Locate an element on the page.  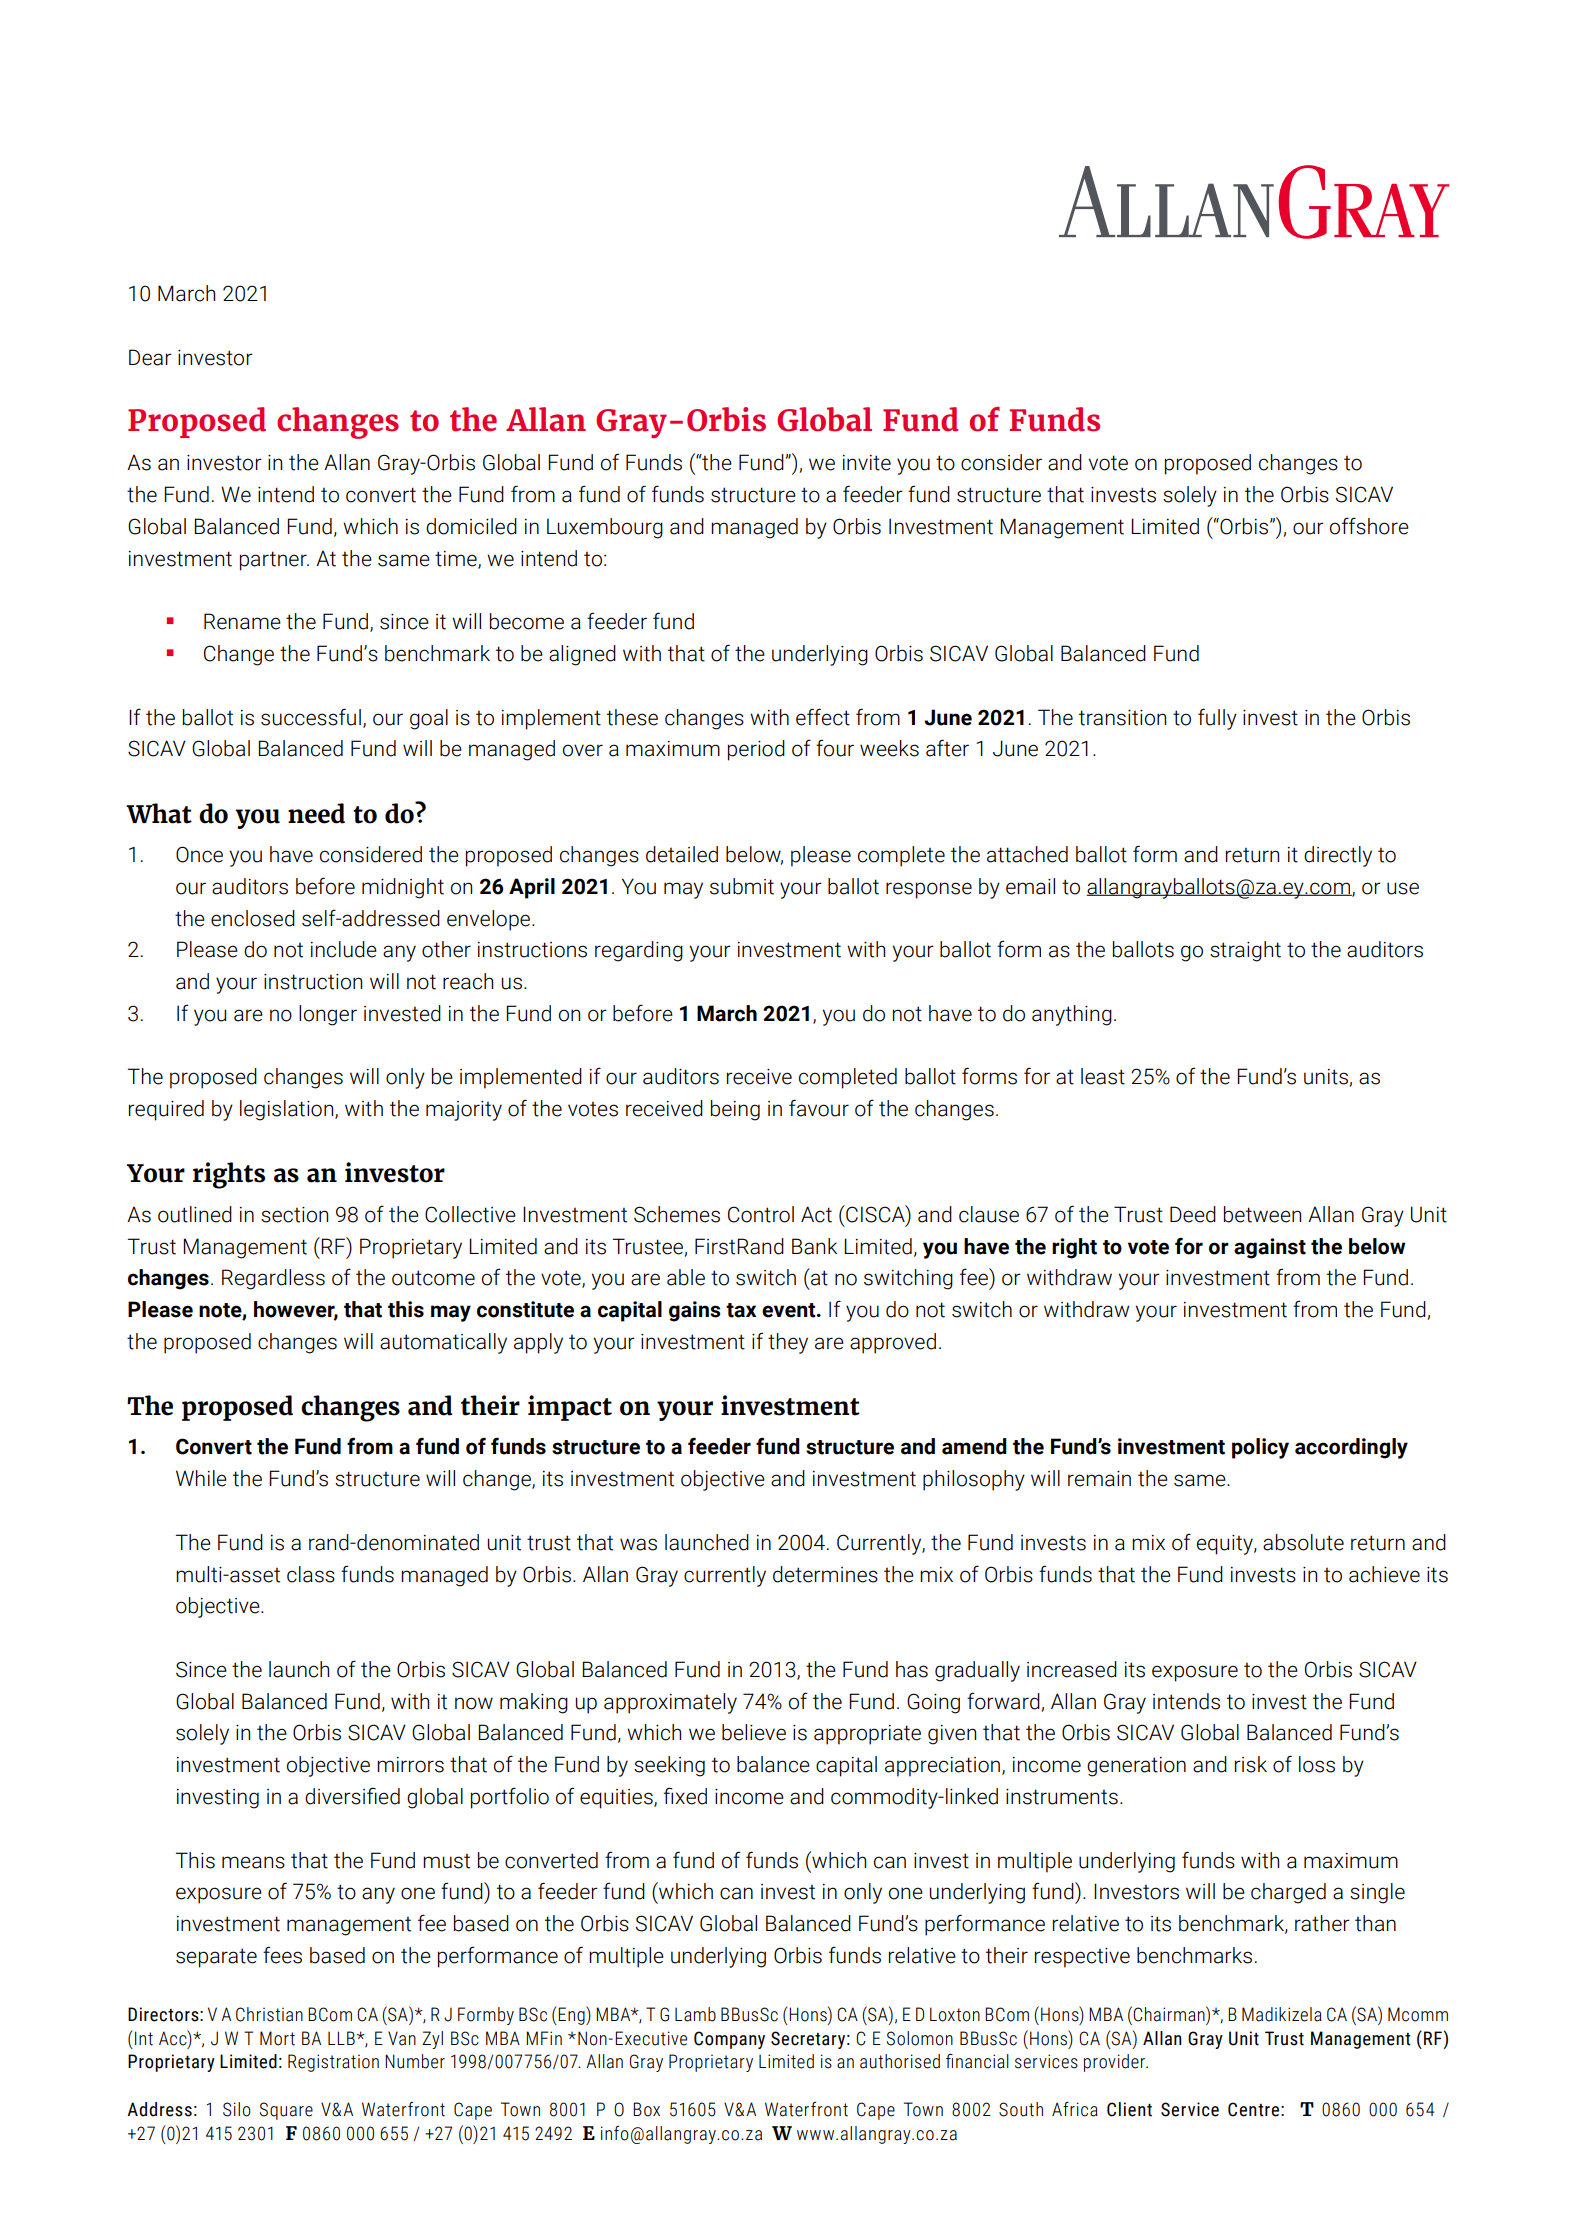
Dear is located at coordinates (150, 357).
